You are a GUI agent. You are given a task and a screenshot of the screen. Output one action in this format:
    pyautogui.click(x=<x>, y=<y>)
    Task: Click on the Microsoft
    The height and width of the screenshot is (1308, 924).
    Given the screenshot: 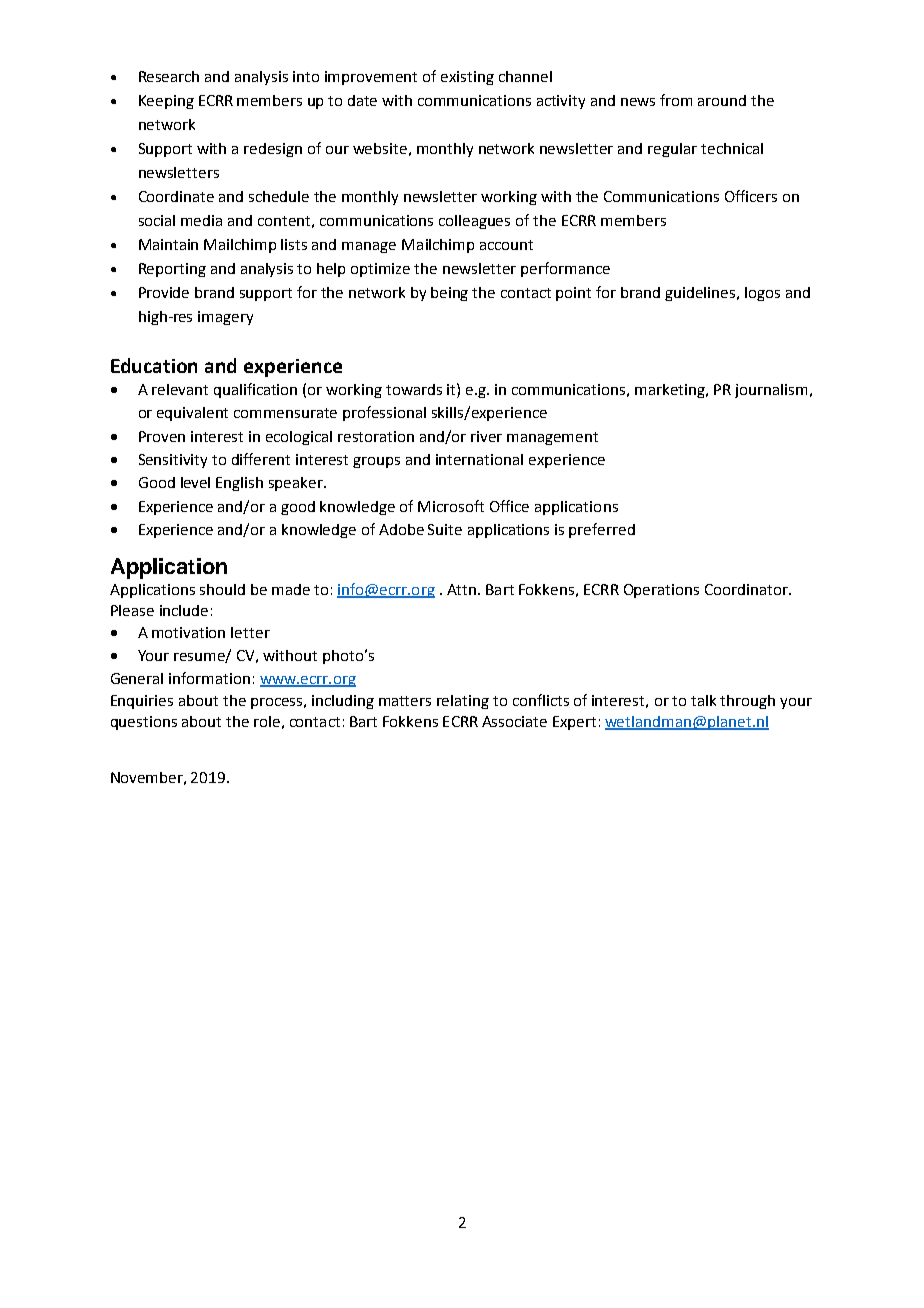 What is the action you would take?
    pyautogui.click(x=451, y=506)
